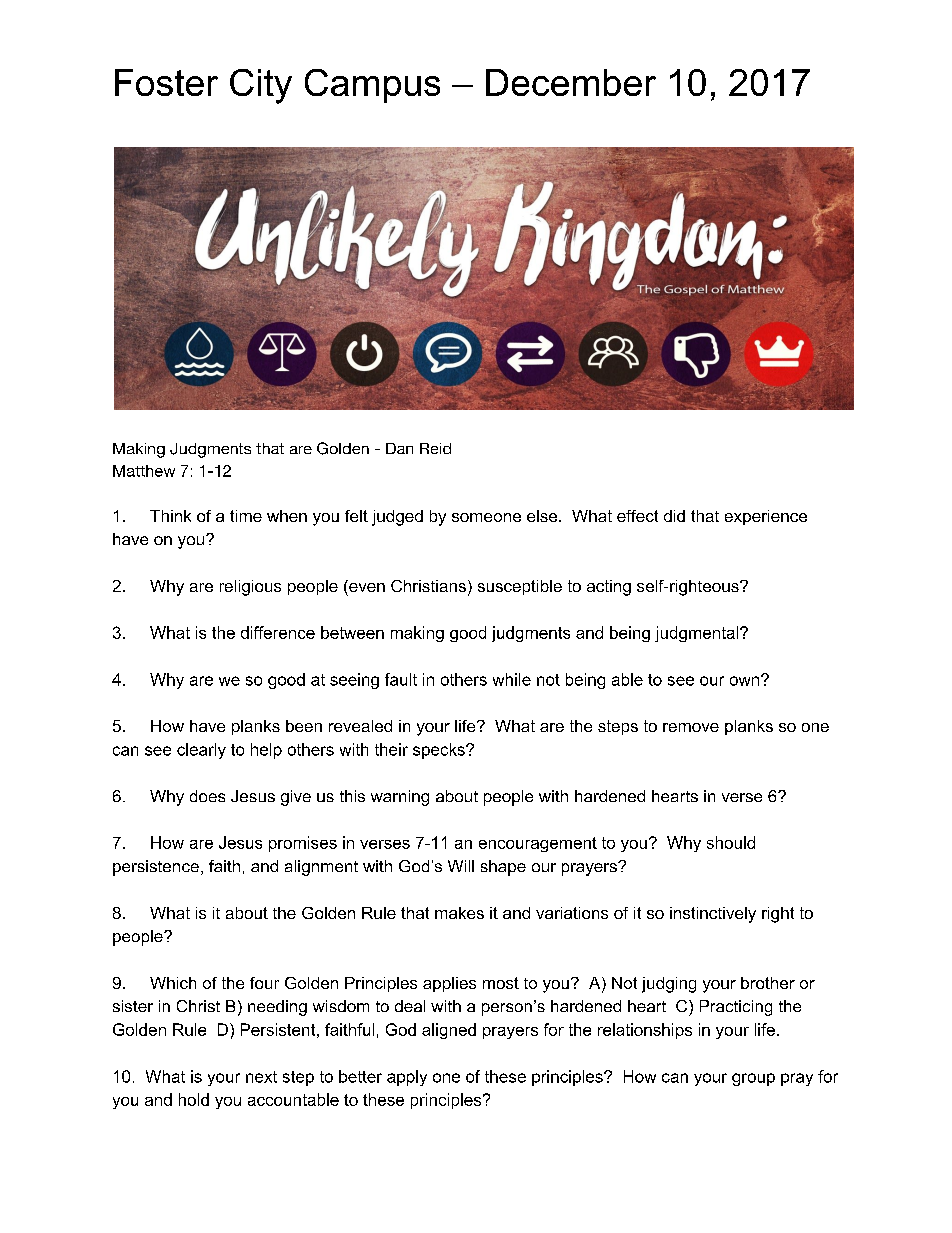  What do you see at coordinates (166, 82) in the image?
I see `Foster` at bounding box center [166, 82].
